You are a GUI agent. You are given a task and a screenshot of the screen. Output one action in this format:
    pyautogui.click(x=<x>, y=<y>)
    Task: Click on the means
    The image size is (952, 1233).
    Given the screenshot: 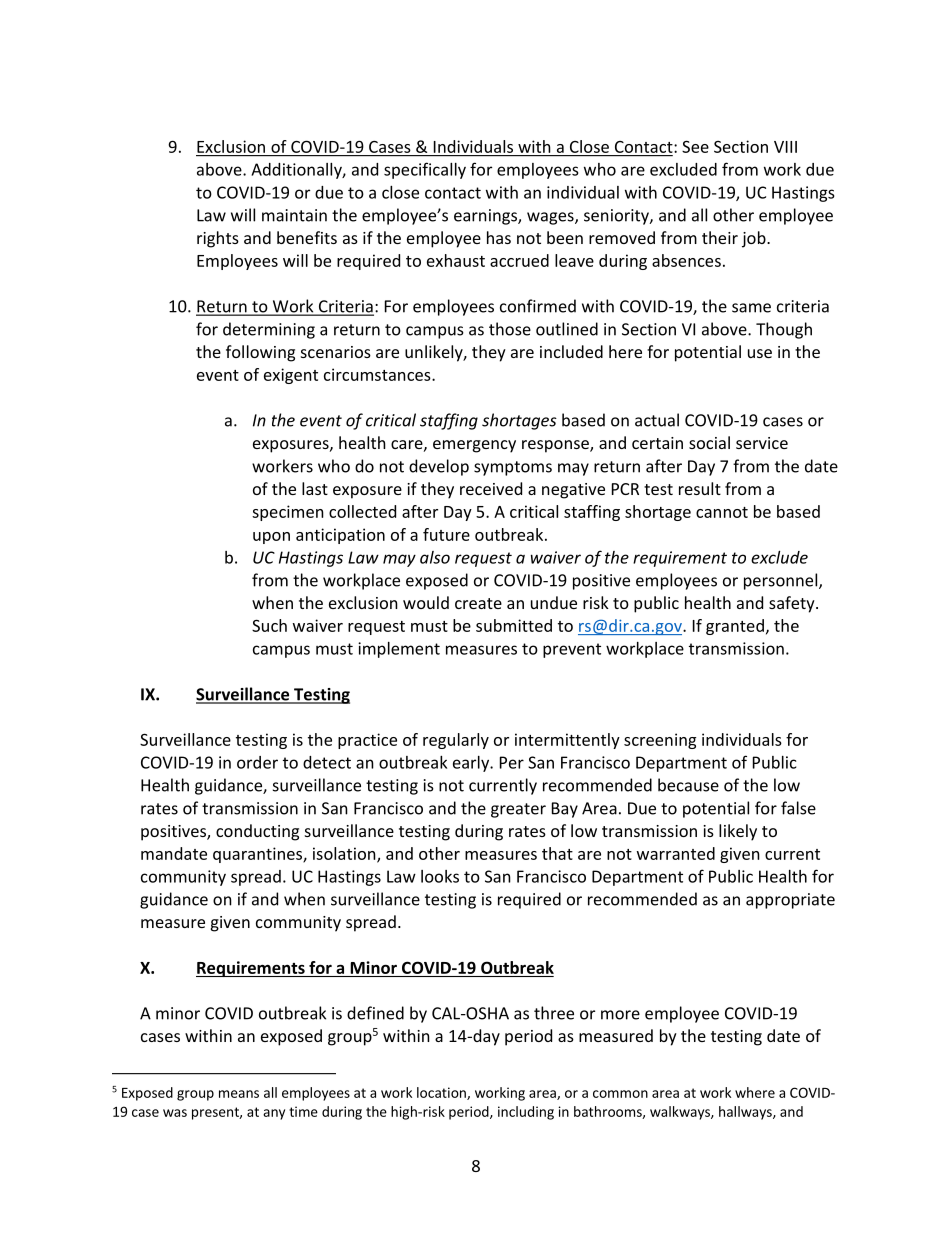 What is the action you would take?
    pyautogui.click(x=239, y=1094)
